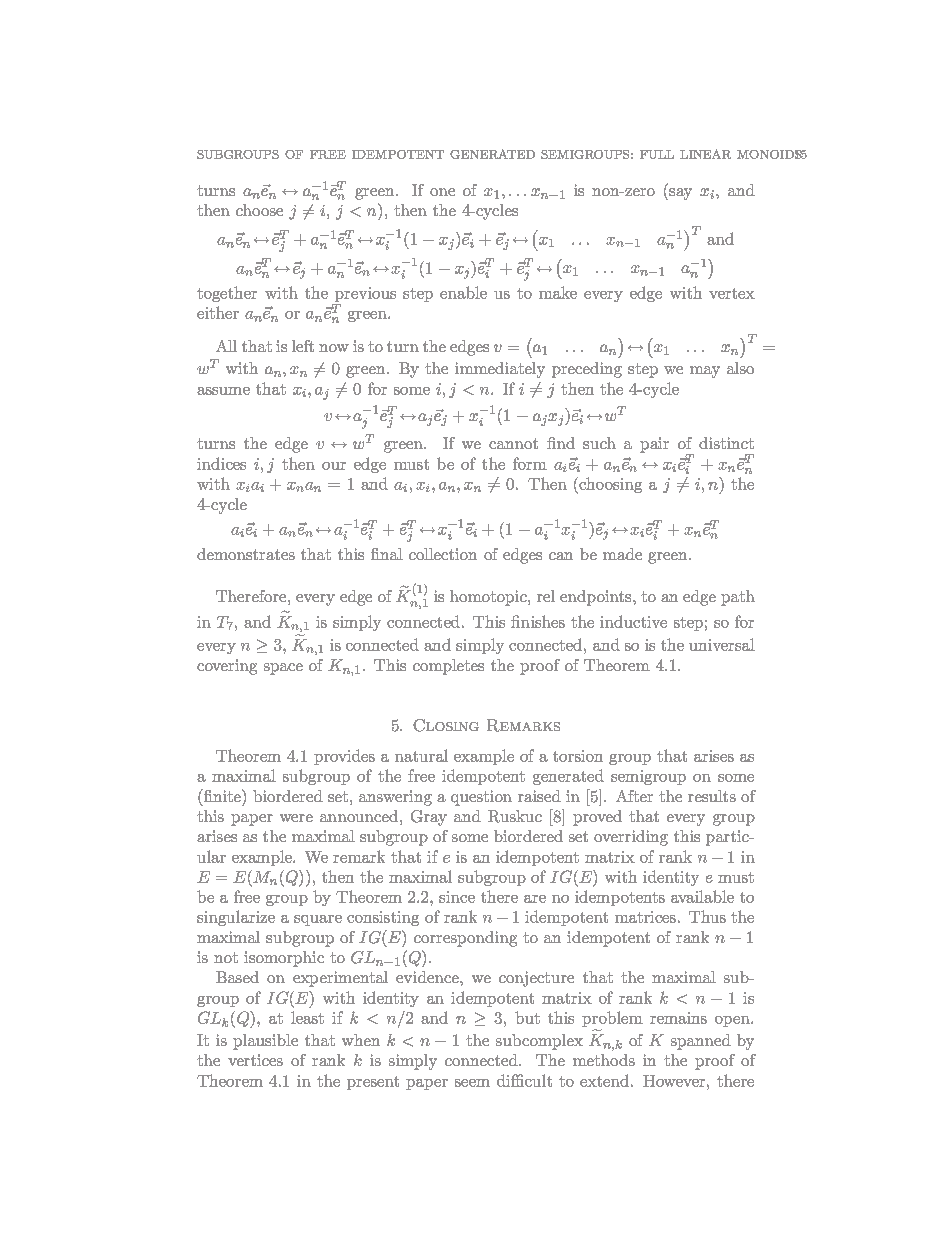 The image size is (952, 1233). What do you see at coordinates (259, 210) in the screenshot?
I see `choose` at bounding box center [259, 210].
